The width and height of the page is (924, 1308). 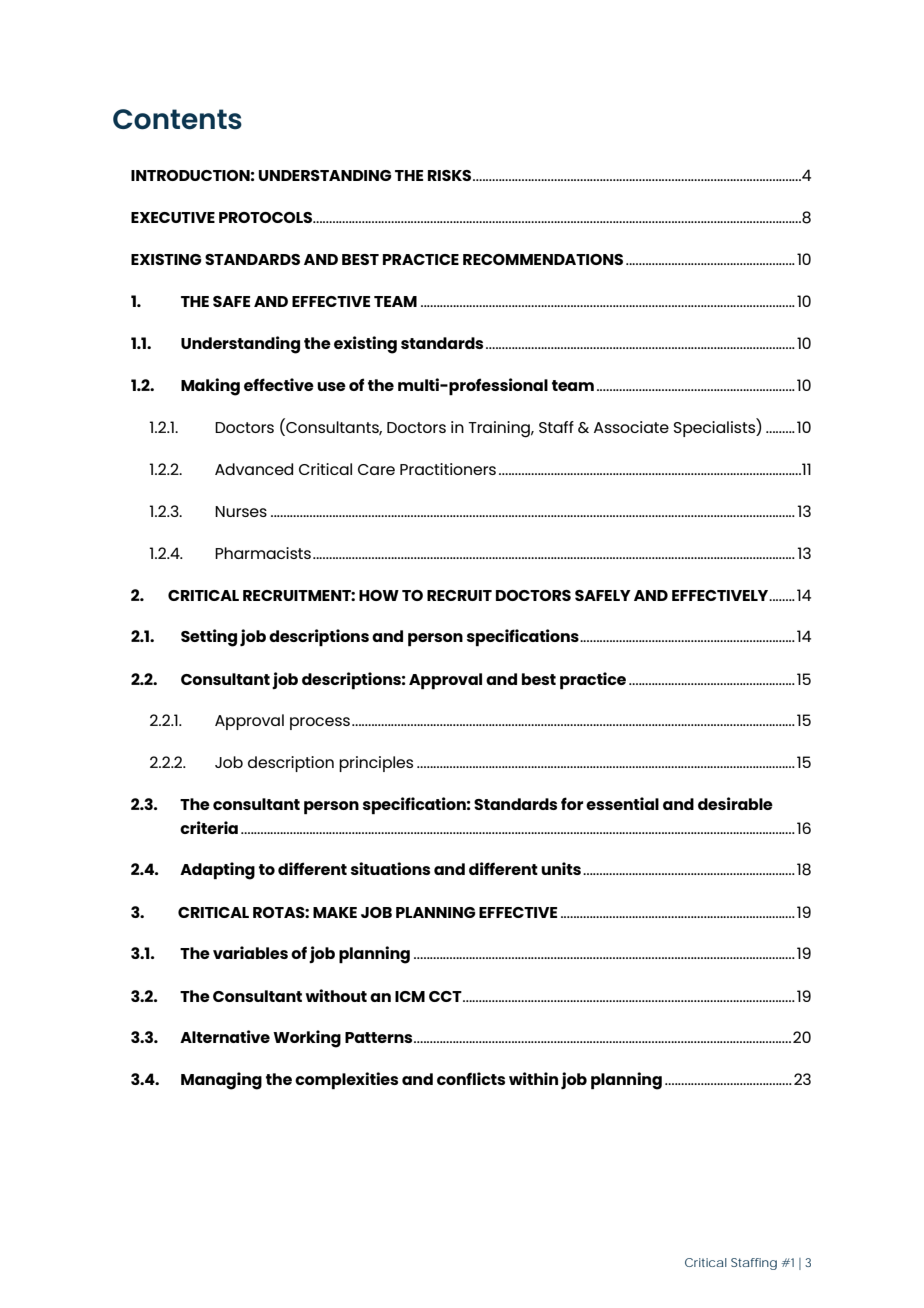 I want to click on situations, so click(x=390, y=868).
